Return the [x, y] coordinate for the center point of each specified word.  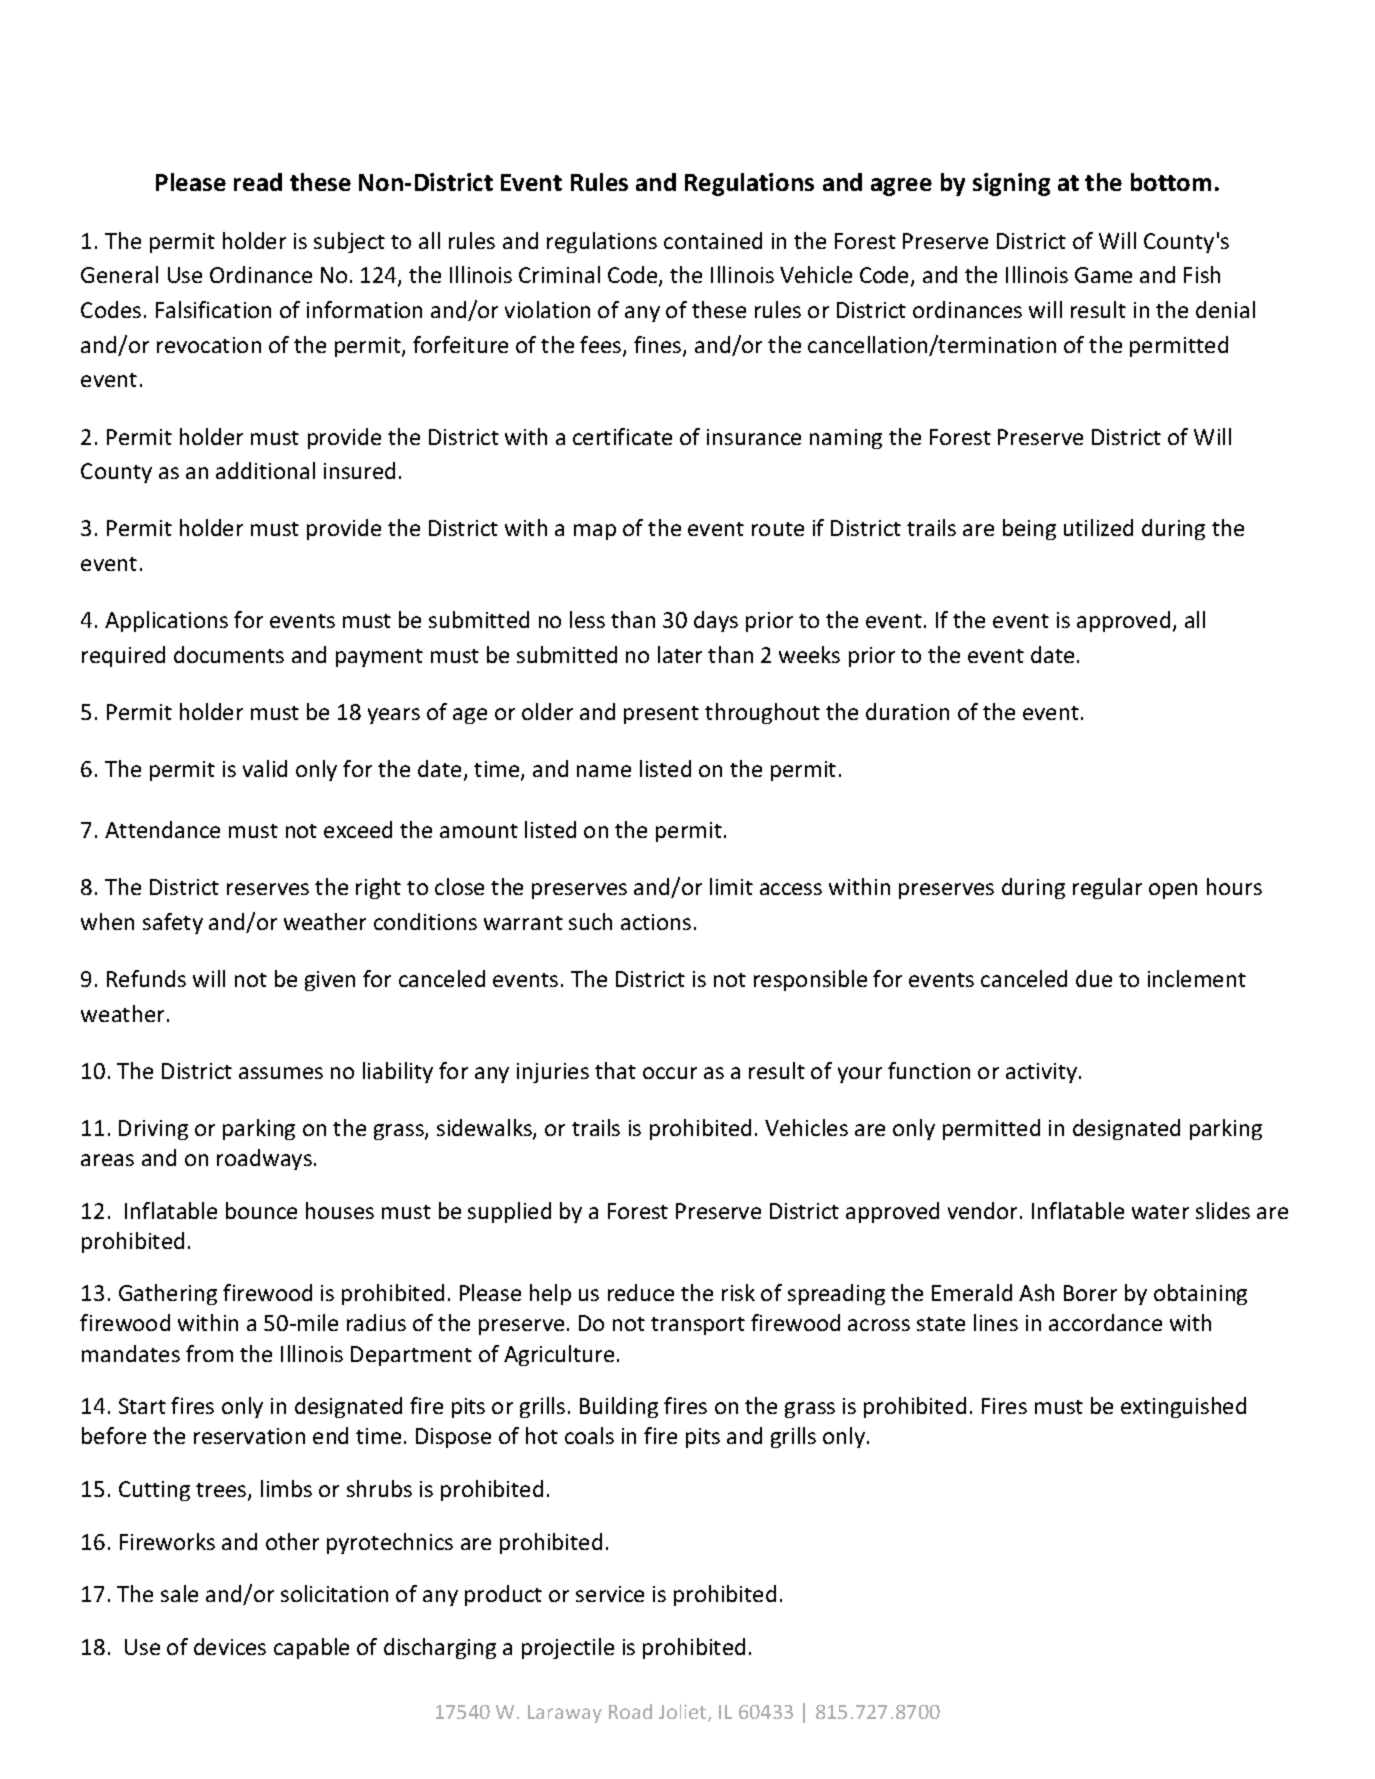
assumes [281, 1073]
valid [265, 768]
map [595, 532]
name [604, 771]
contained [713, 240]
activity [1043, 1073]
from [209, 1353]
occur [670, 1073]
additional [265, 470]
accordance [1105, 1322]
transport [698, 1326]
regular [1107, 888]
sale [179, 1593]
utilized [1098, 527]
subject [349, 242]
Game [1103, 275]
